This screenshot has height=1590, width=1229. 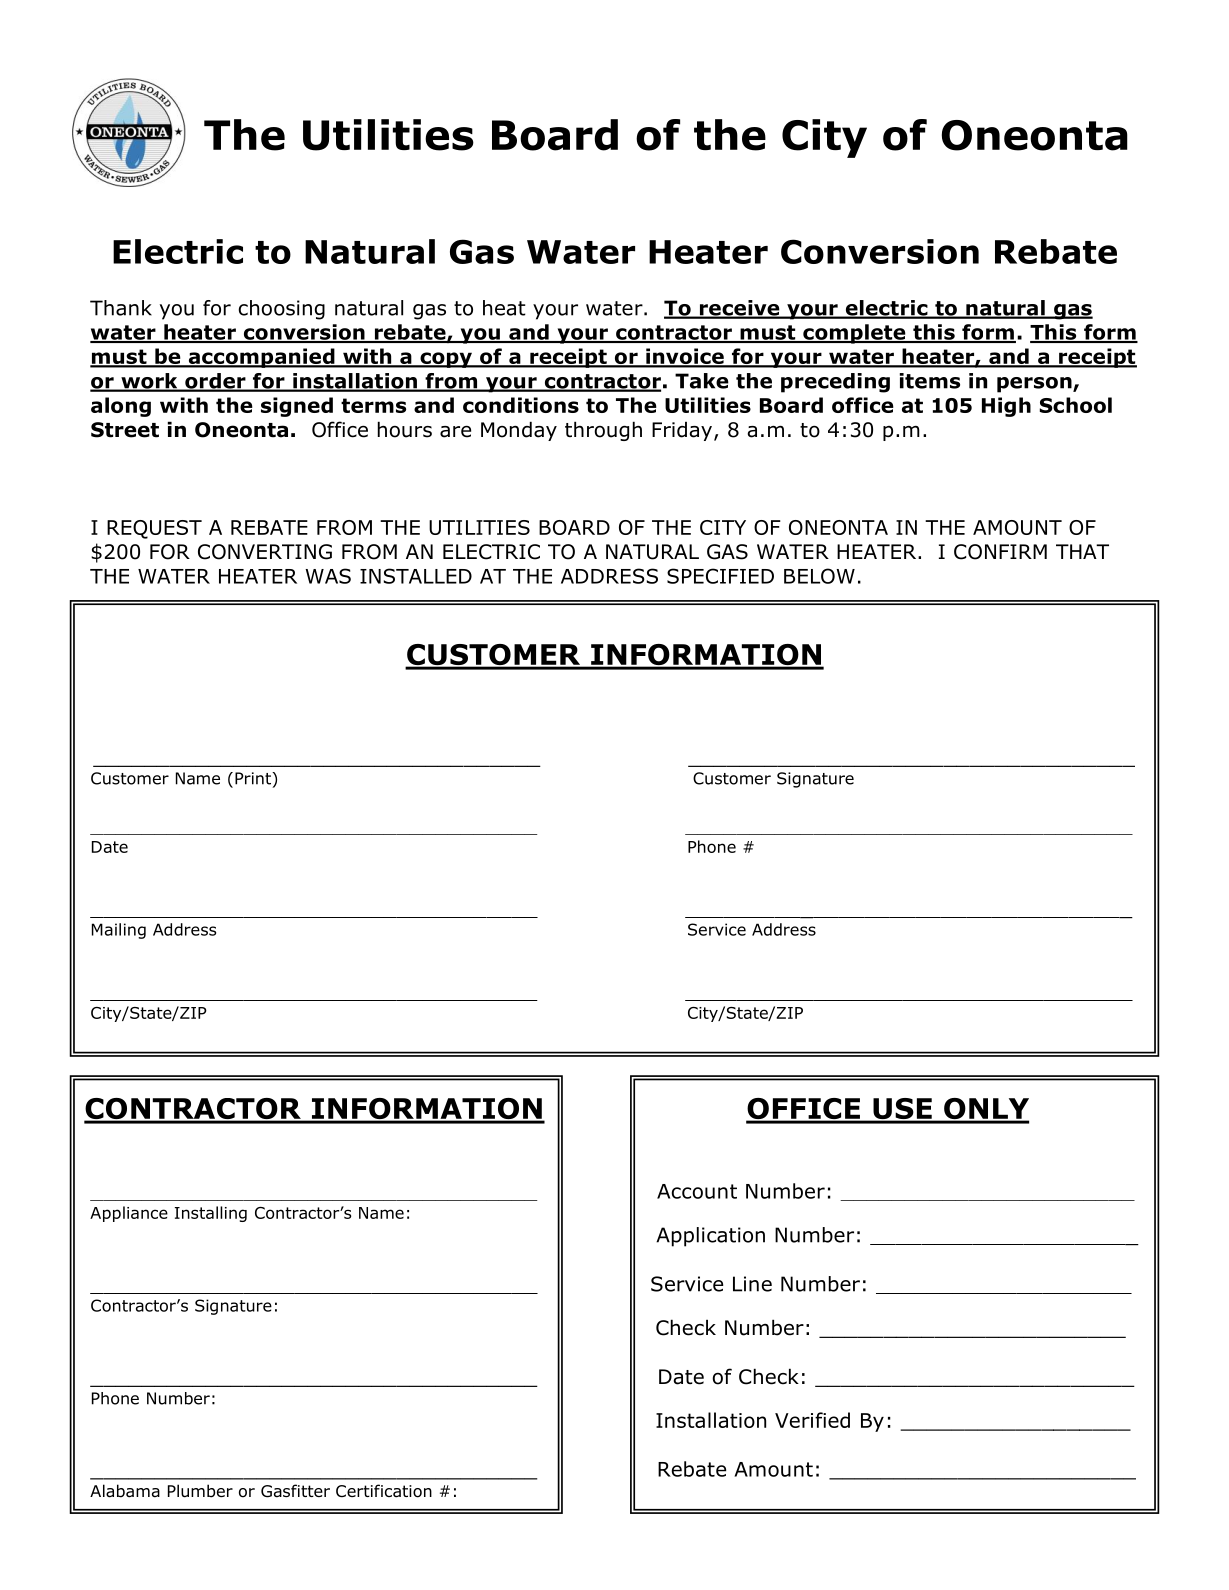 I want to click on accompanied, so click(x=261, y=358).
